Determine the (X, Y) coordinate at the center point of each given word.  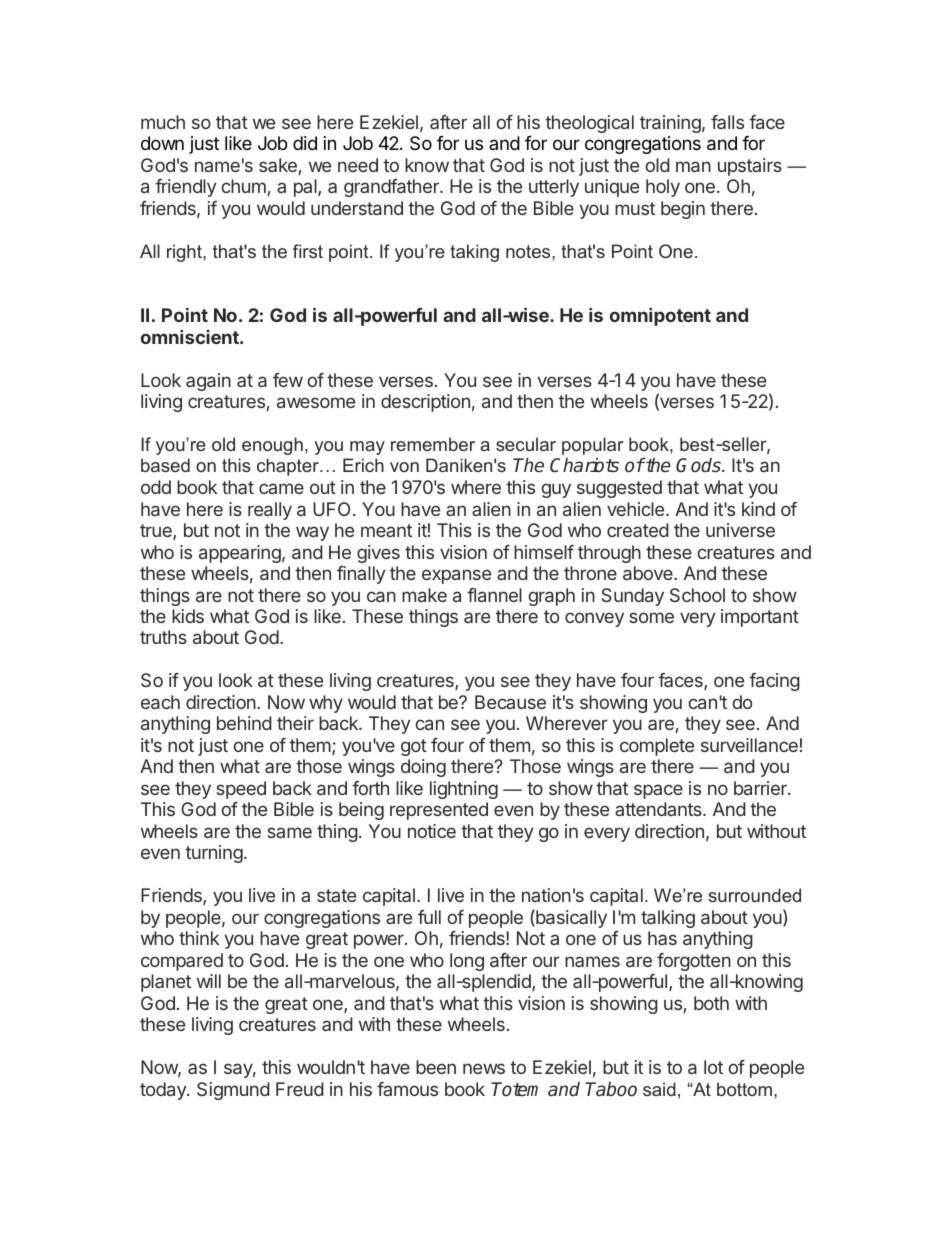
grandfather (392, 188)
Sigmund (233, 1091)
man (693, 166)
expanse (456, 576)
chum (243, 186)
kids (188, 616)
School (697, 595)
